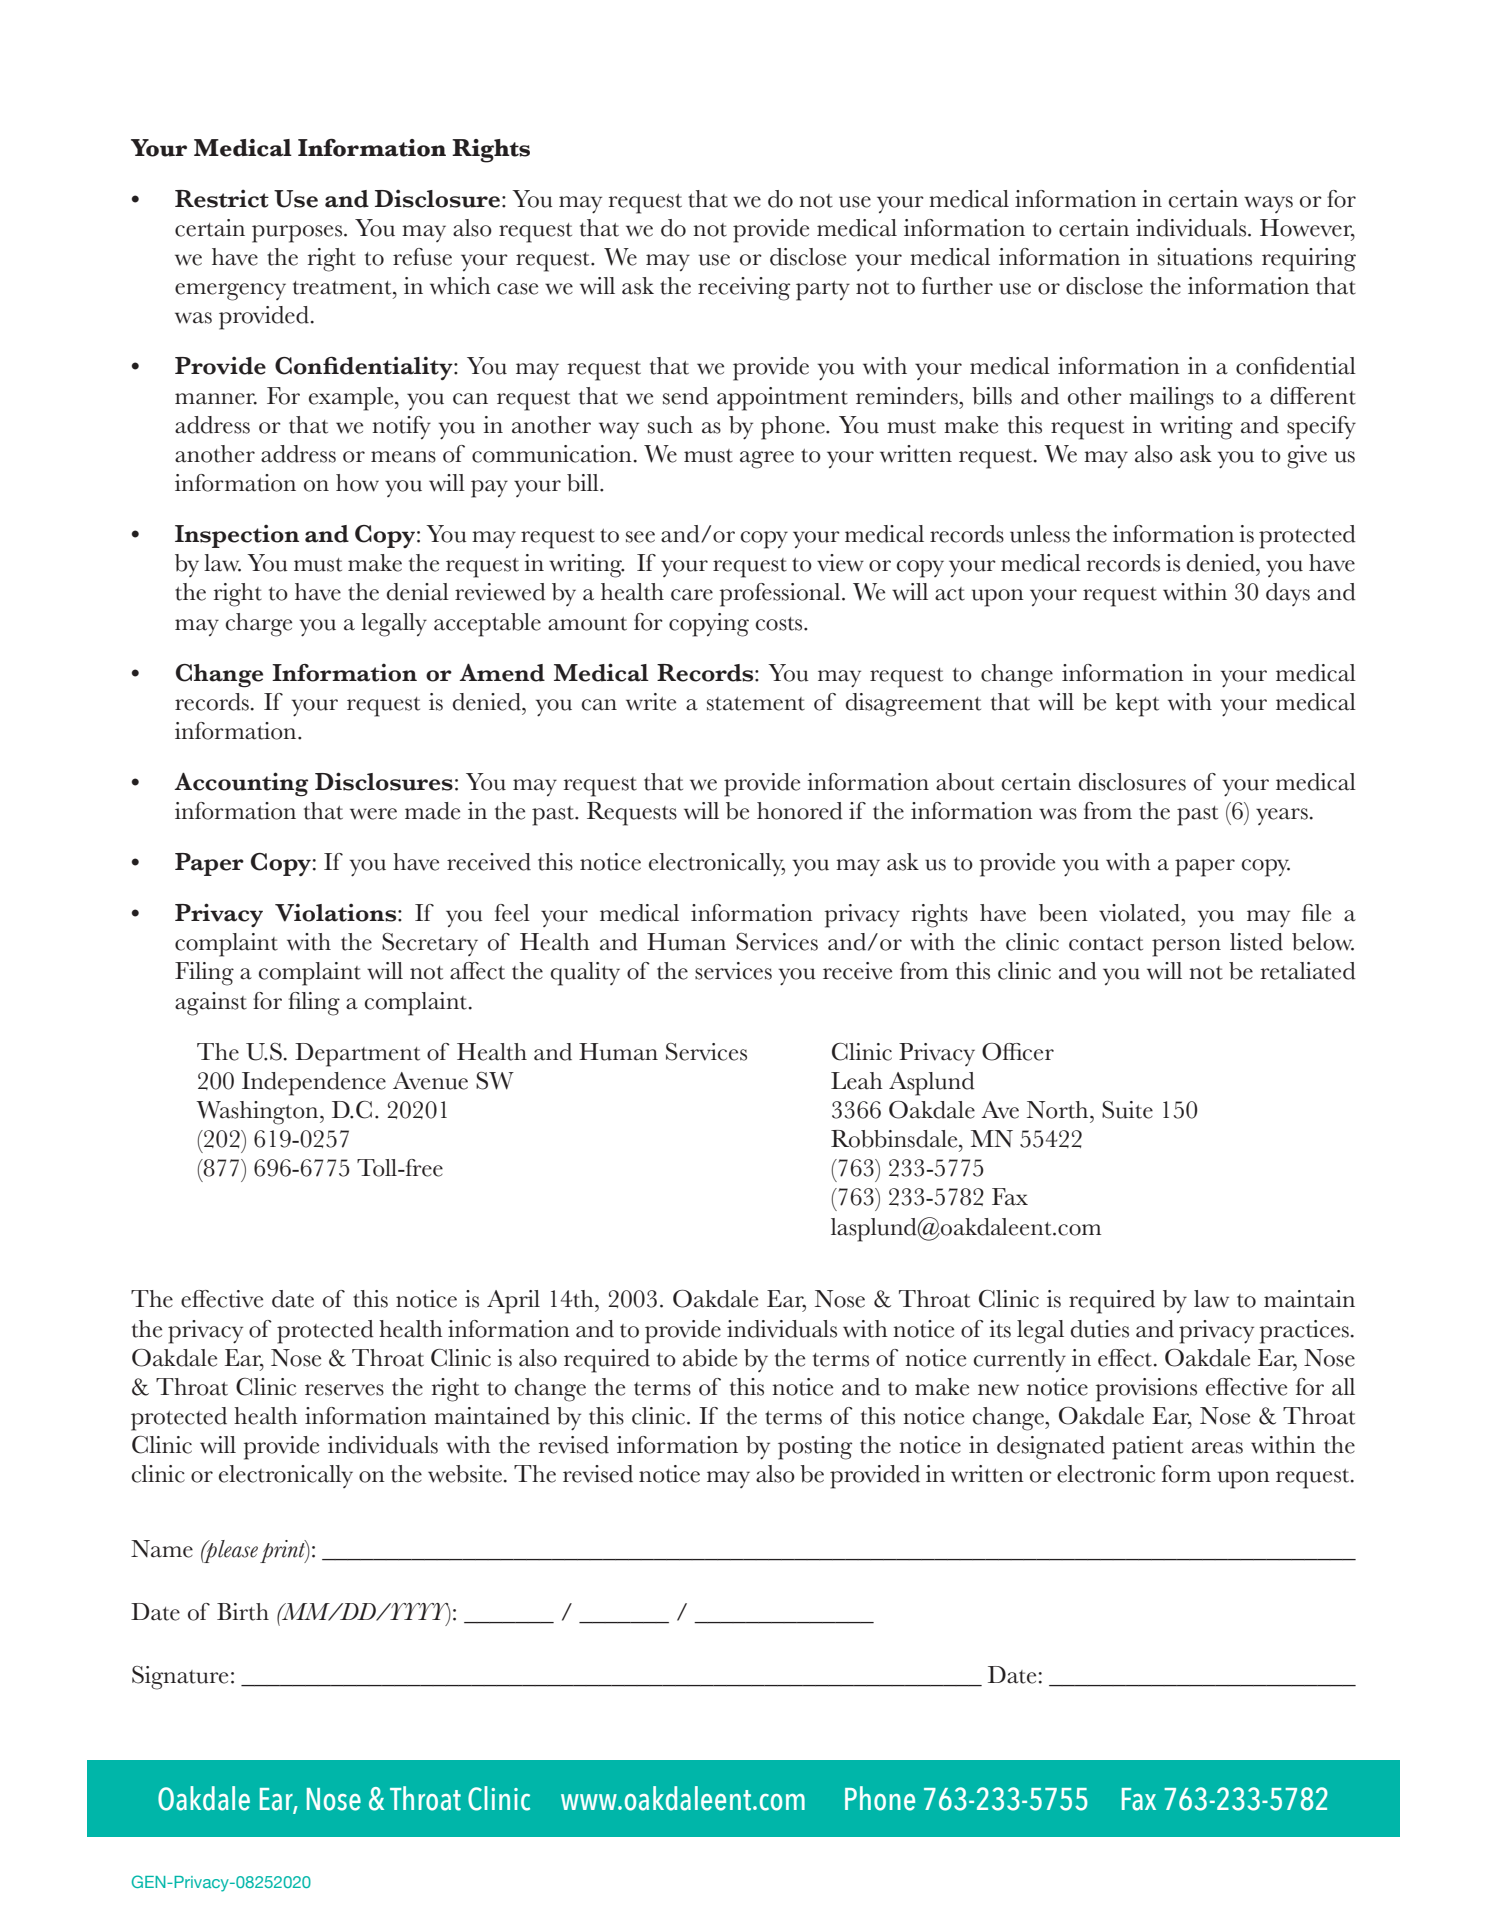 Image resolution: width=1487 pixels, height=1924 pixels. Describe the element at coordinates (781, 595) in the screenshot. I see `professional` at that location.
